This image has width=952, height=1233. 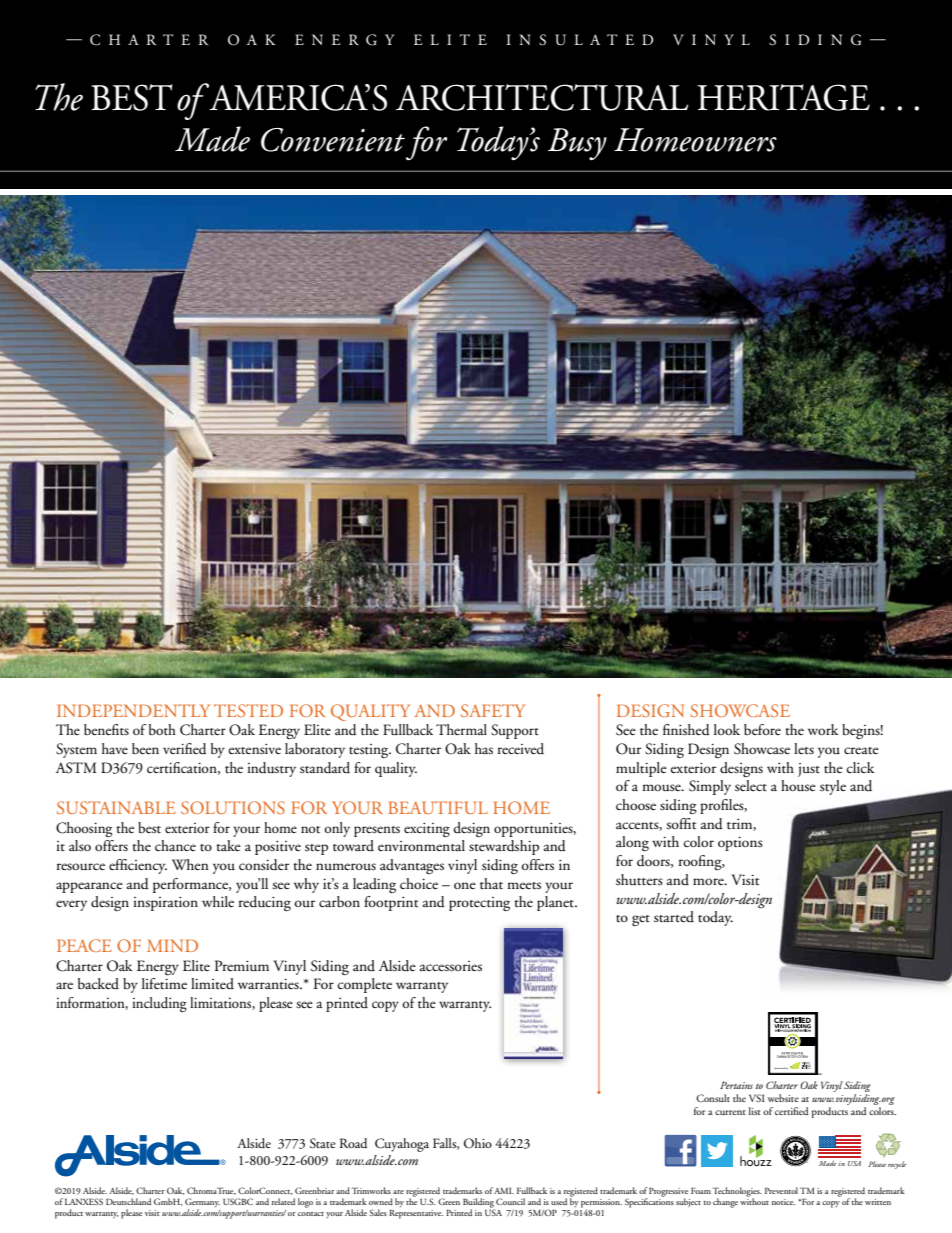 What do you see at coordinates (493, 710) in the image?
I see `SAFETY` at bounding box center [493, 710].
